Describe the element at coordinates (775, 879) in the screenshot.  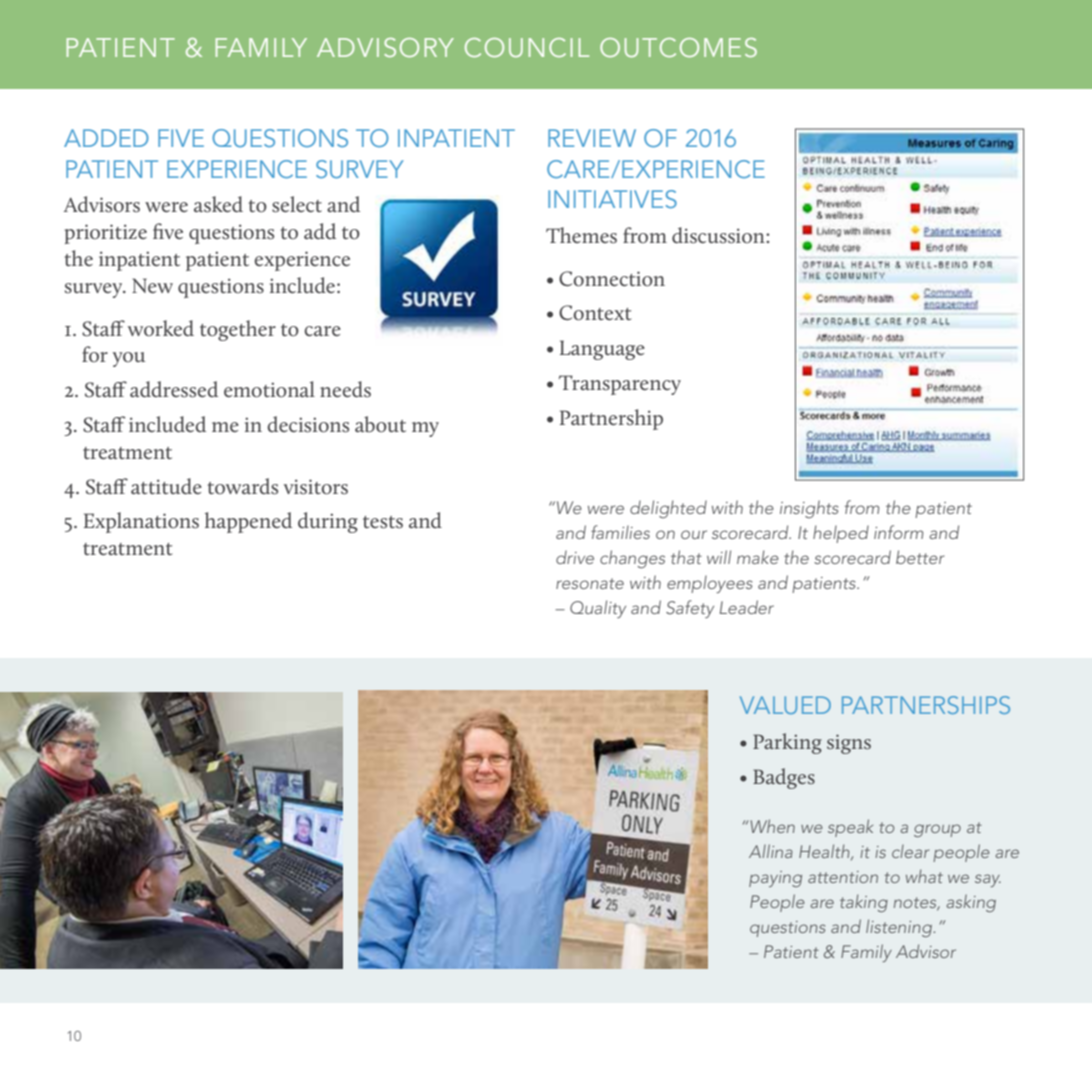
I see `paying` at that location.
